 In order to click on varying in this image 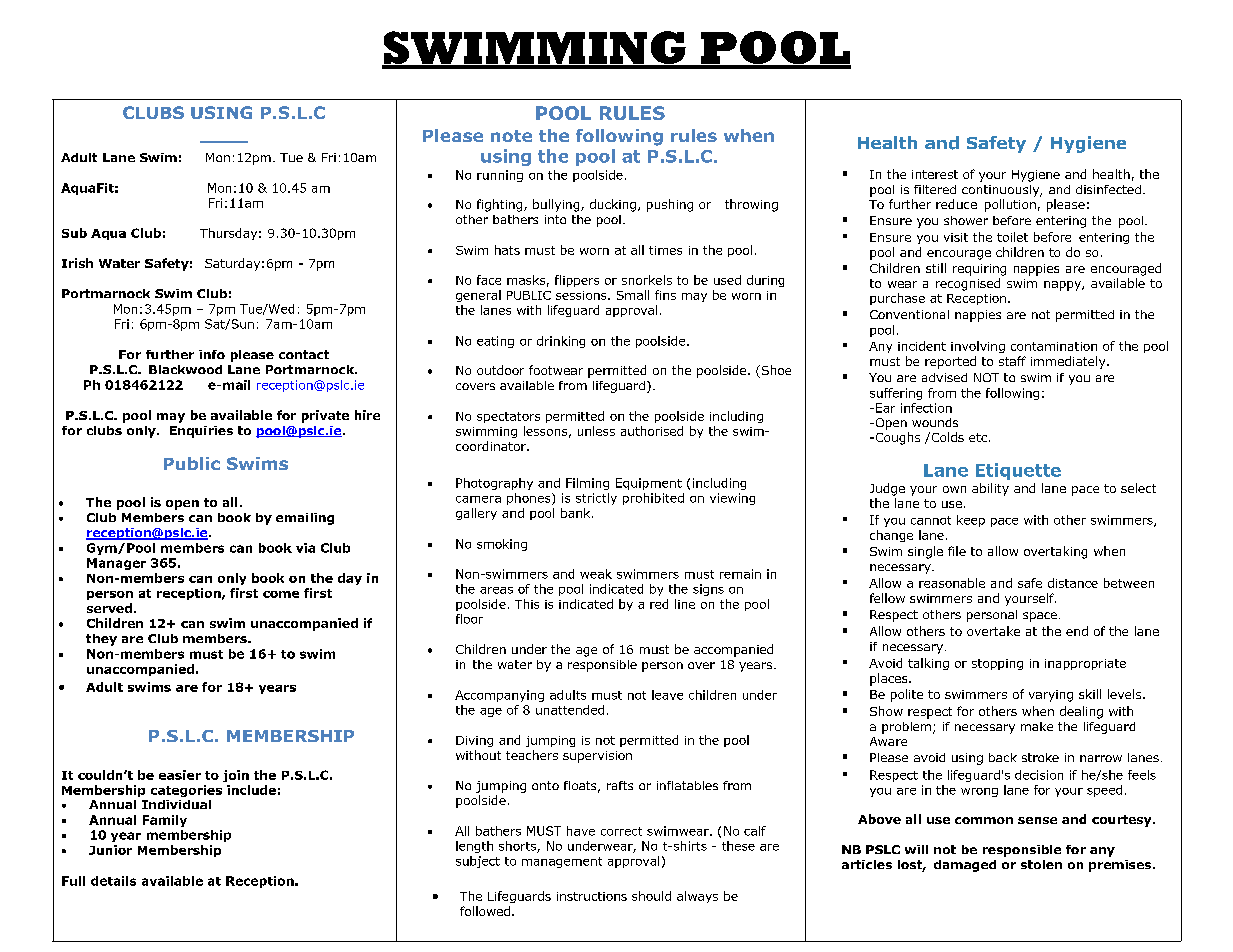, I will do `click(1051, 696)`.
